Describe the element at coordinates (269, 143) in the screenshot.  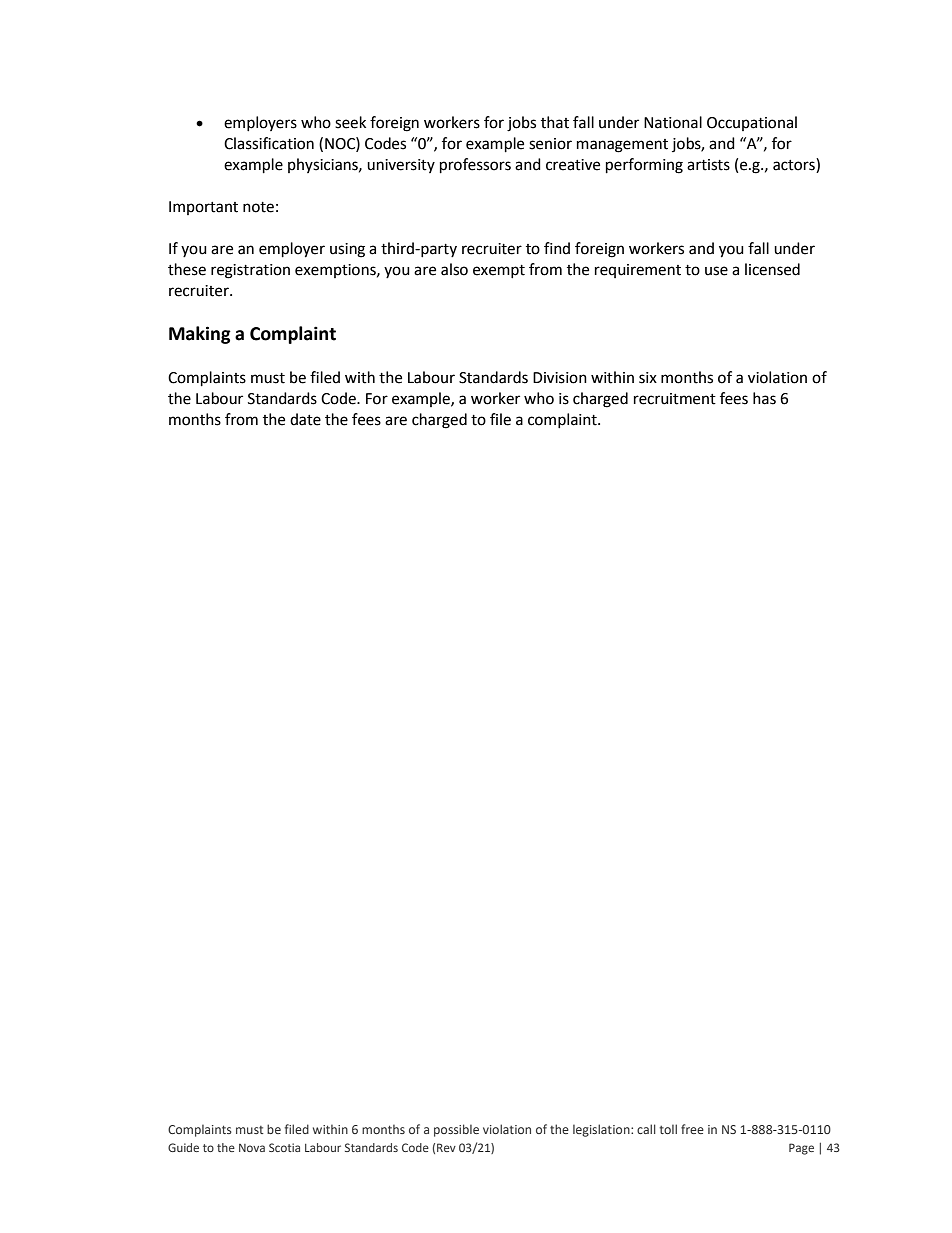
I see `Classification` at that location.
